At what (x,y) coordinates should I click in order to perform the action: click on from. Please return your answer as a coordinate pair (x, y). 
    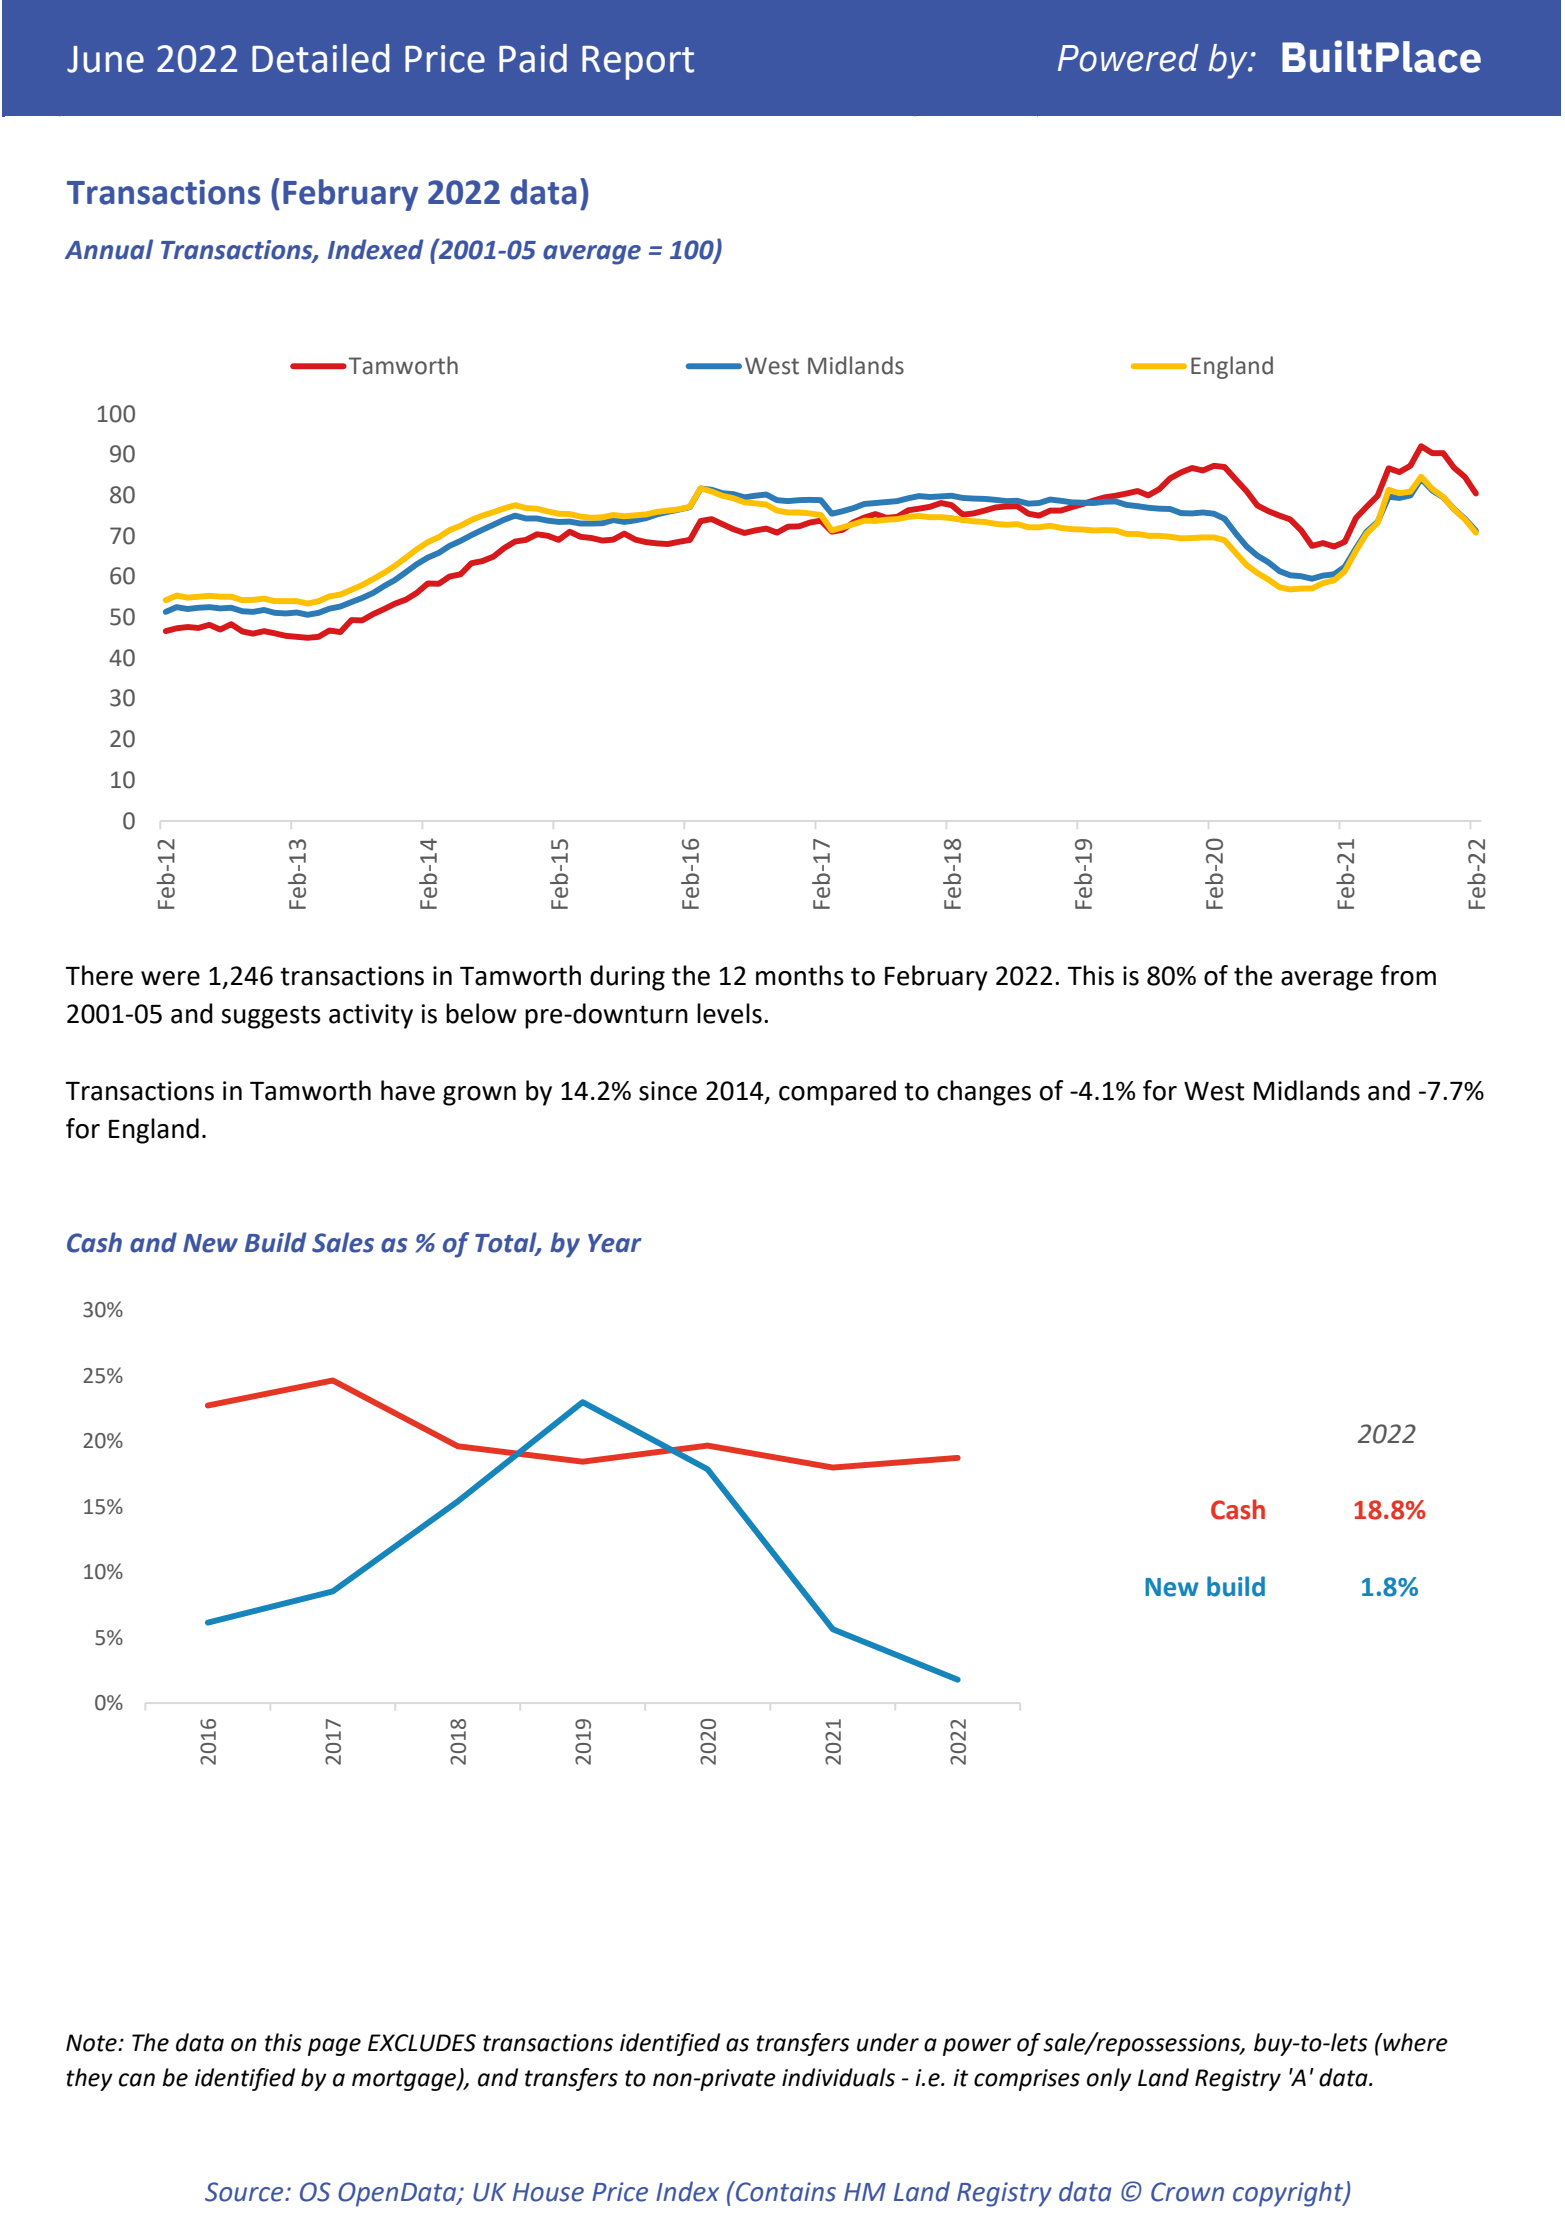
    Looking at the image, I should click on (1408, 975).
